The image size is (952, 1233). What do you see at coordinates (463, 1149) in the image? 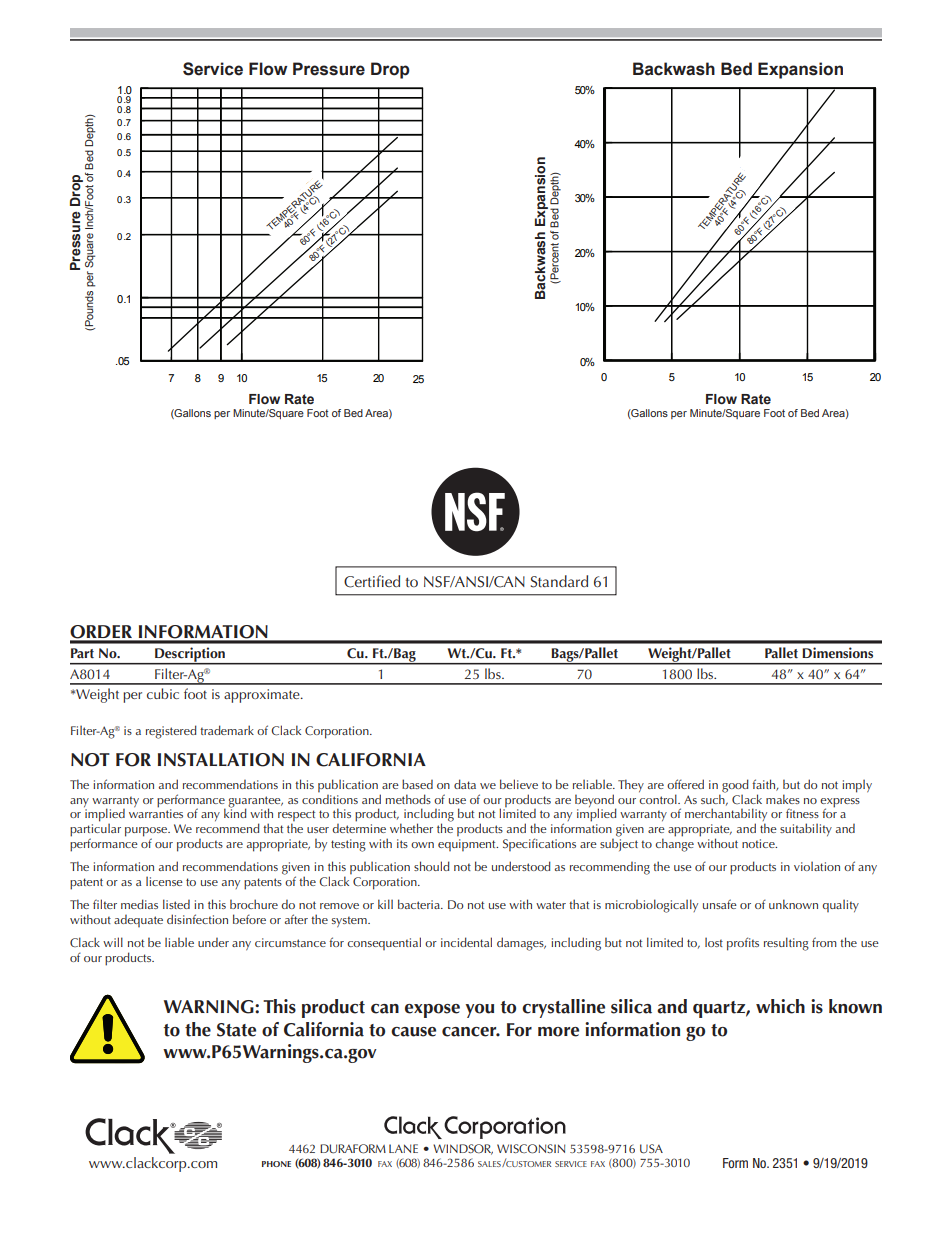
I see `WINDSOR` at bounding box center [463, 1149].
